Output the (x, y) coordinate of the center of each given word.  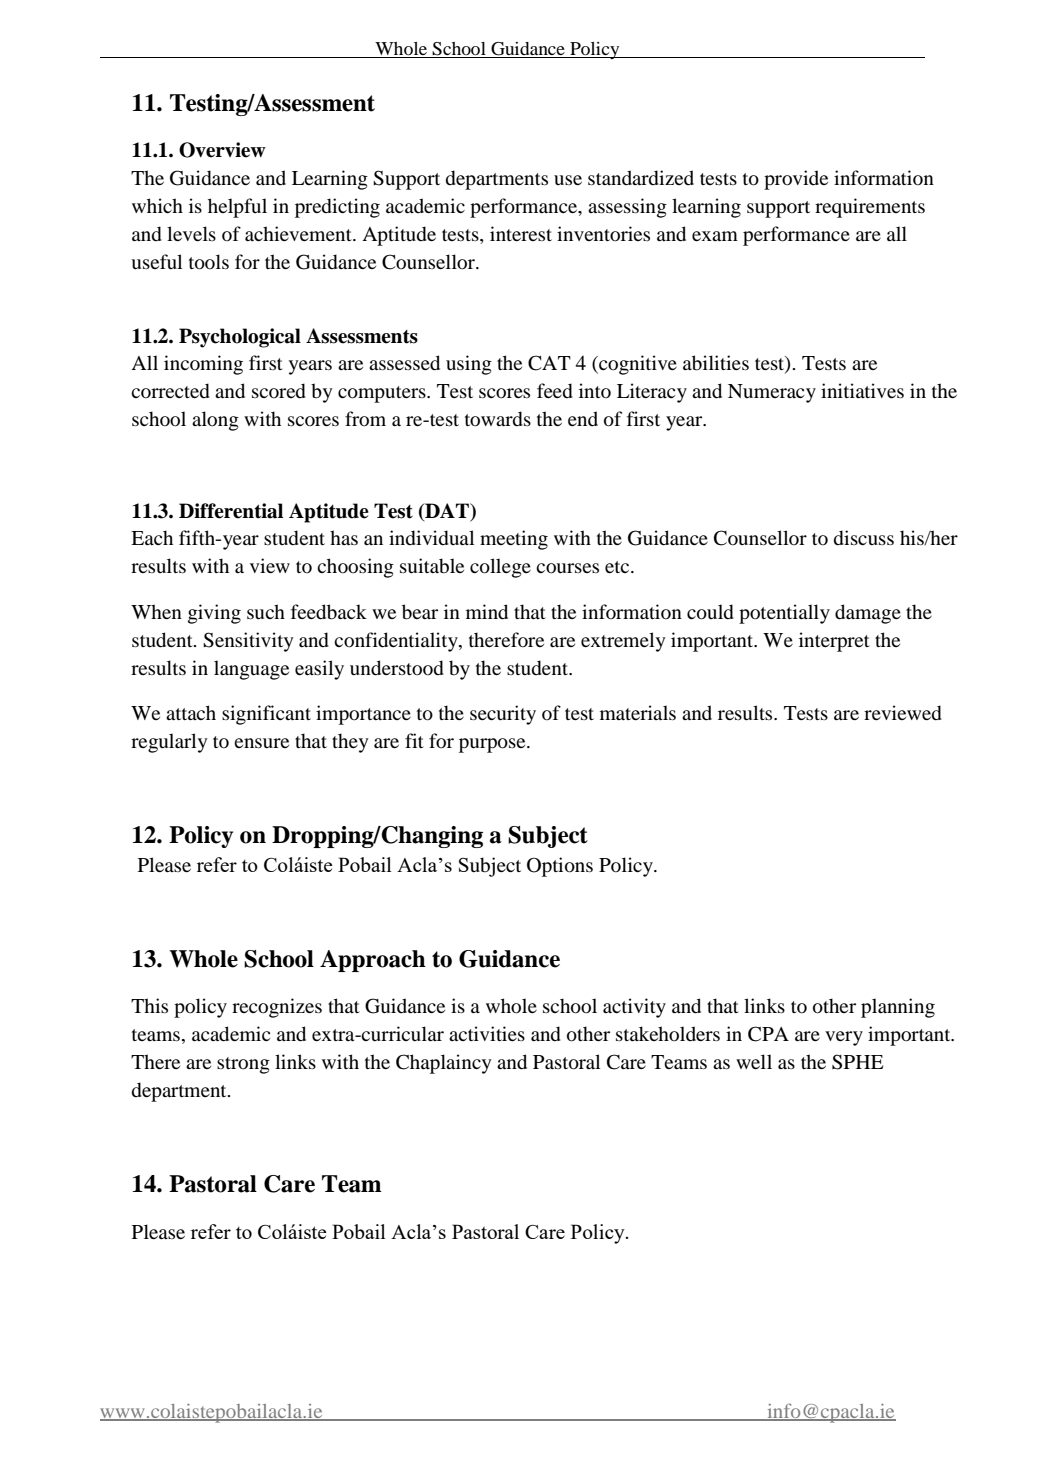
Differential (231, 511)
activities (487, 1033)
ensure (261, 743)
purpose (493, 745)
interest (521, 233)
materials (638, 712)
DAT (447, 511)
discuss (864, 538)
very (844, 1038)
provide (796, 180)
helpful (237, 208)
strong (243, 1065)
